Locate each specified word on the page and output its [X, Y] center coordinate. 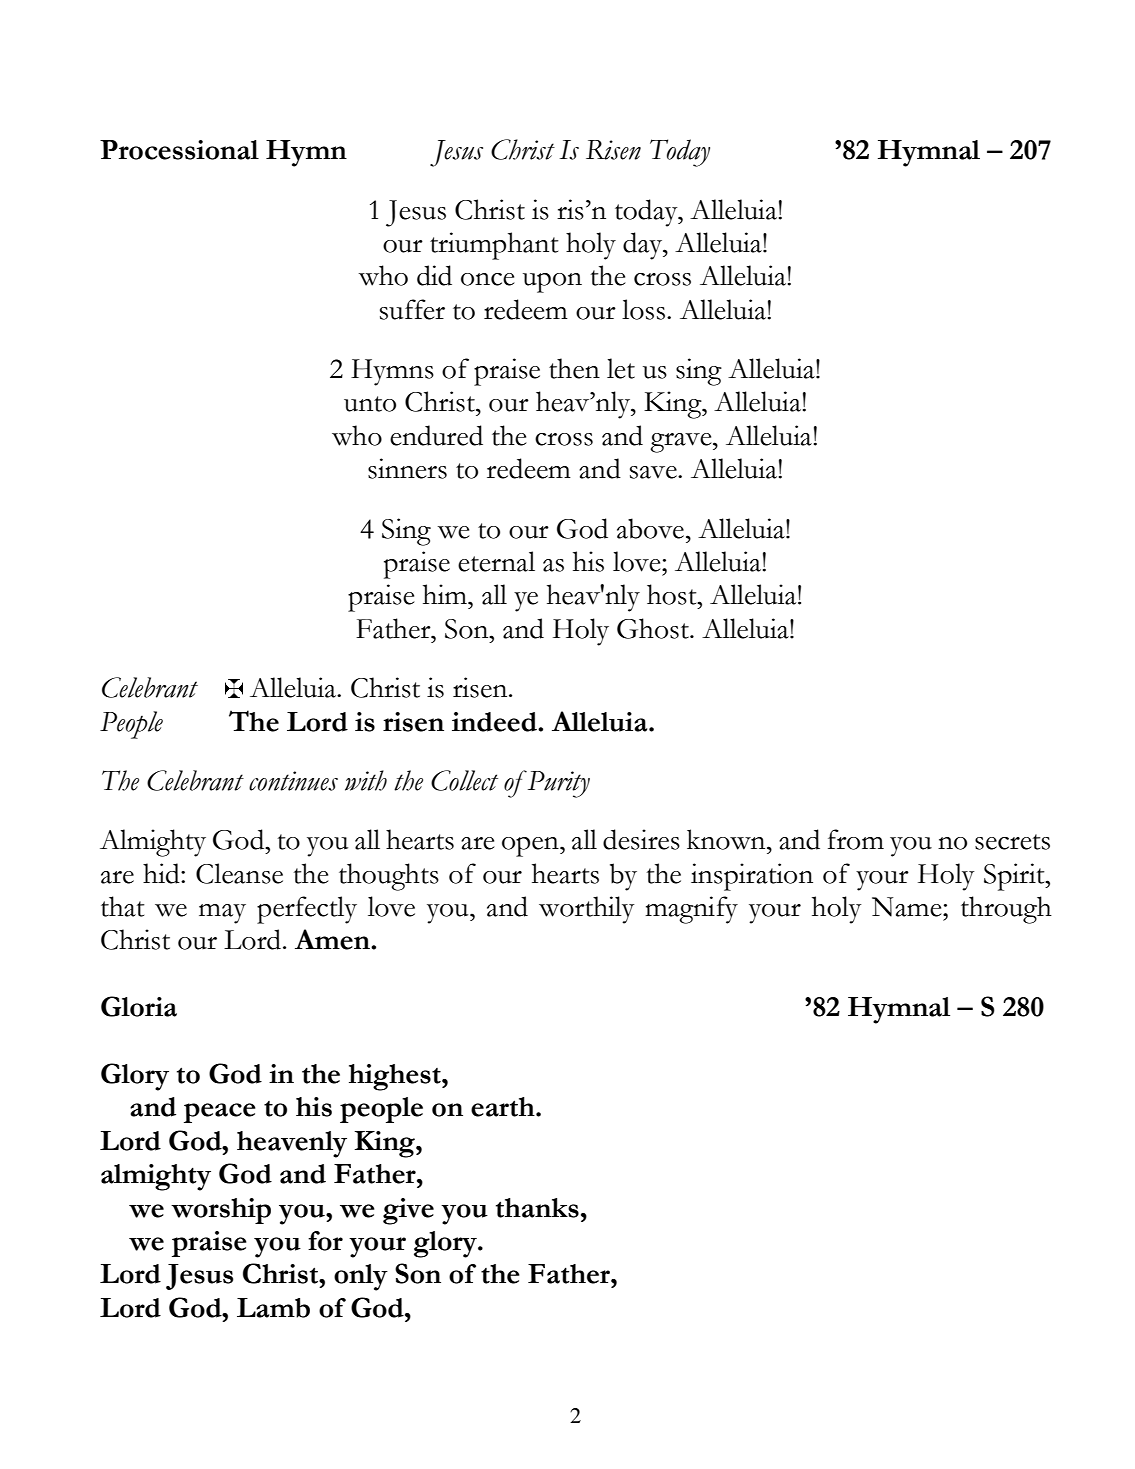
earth [504, 1107]
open [531, 847]
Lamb [273, 1308]
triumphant [494, 246]
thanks [537, 1208]
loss [643, 309]
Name [908, 907]
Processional [179, 150]
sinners [407, 468]
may [222, 914]
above [650, 528]
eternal [496, 561]
